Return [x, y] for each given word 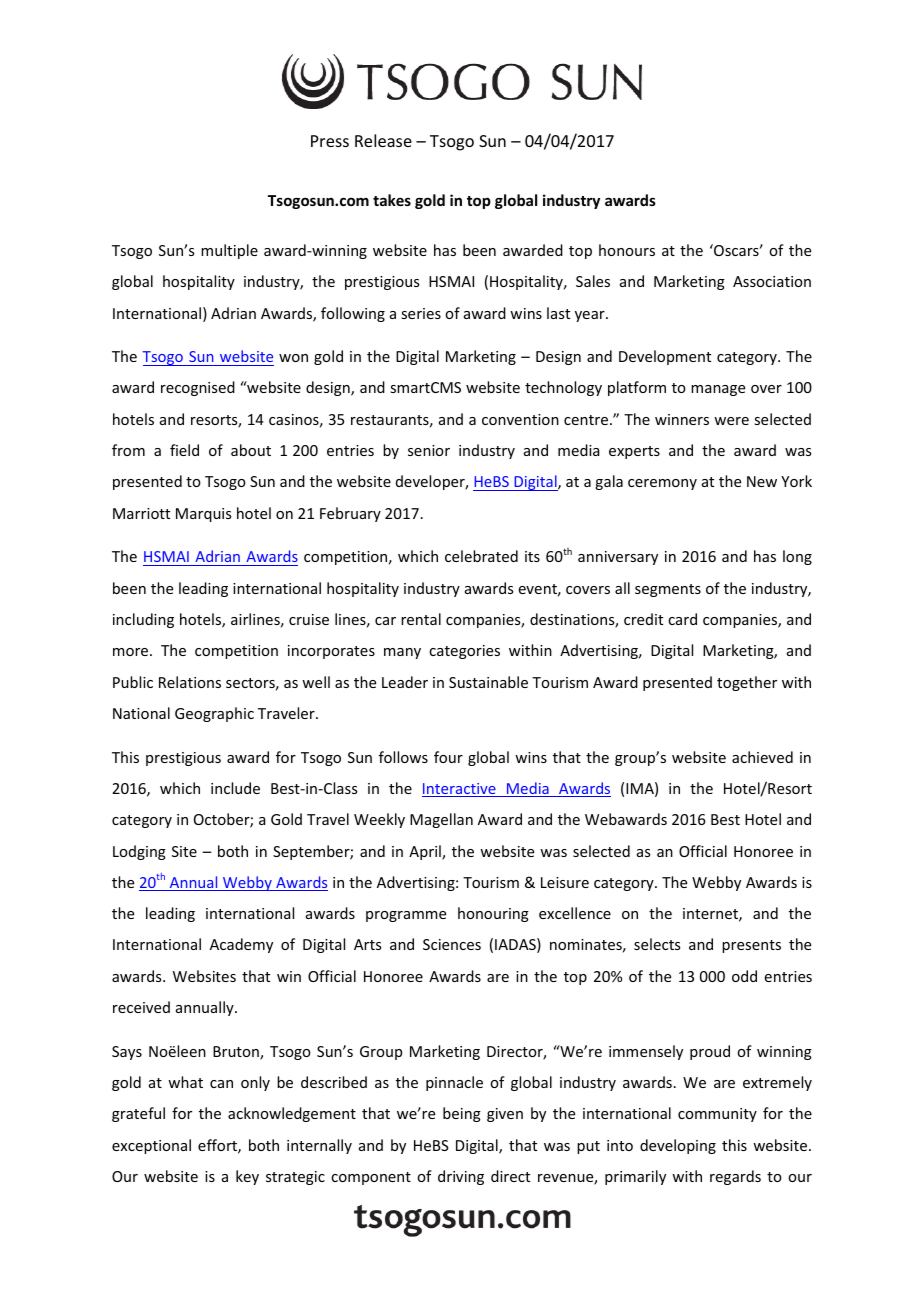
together [747, 683]
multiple [229, 251]
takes [392, 200]
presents [751, 946]
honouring [493, 914]
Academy [241, 945]
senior [429, 450]
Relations [190, 682]
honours [627, 250]
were [731, 421]
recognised [198, 388]
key [247, 1177]
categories [464, 652]
